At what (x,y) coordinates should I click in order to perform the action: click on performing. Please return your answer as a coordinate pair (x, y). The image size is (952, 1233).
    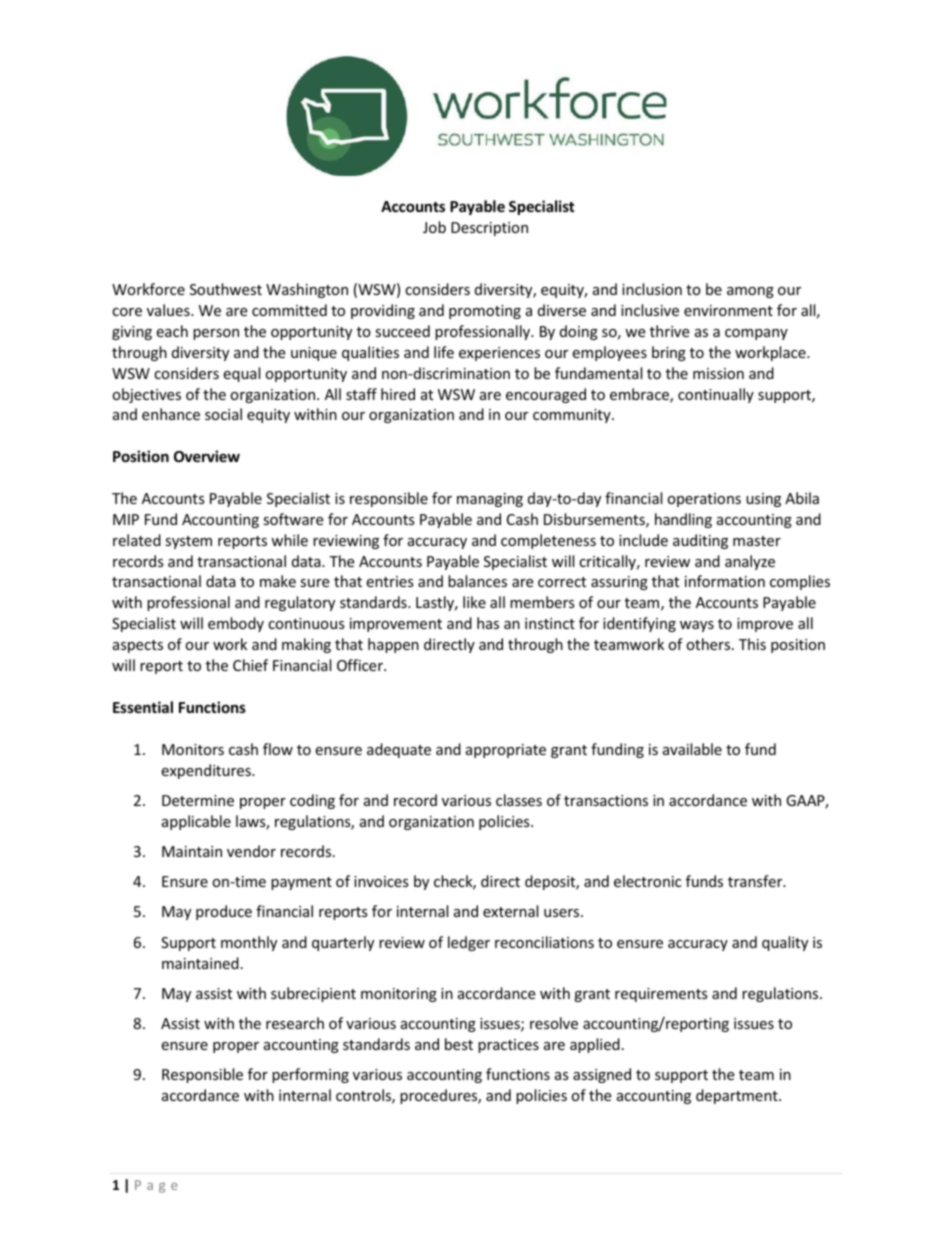
    Looking at the image, I should click on (310, 1075).
